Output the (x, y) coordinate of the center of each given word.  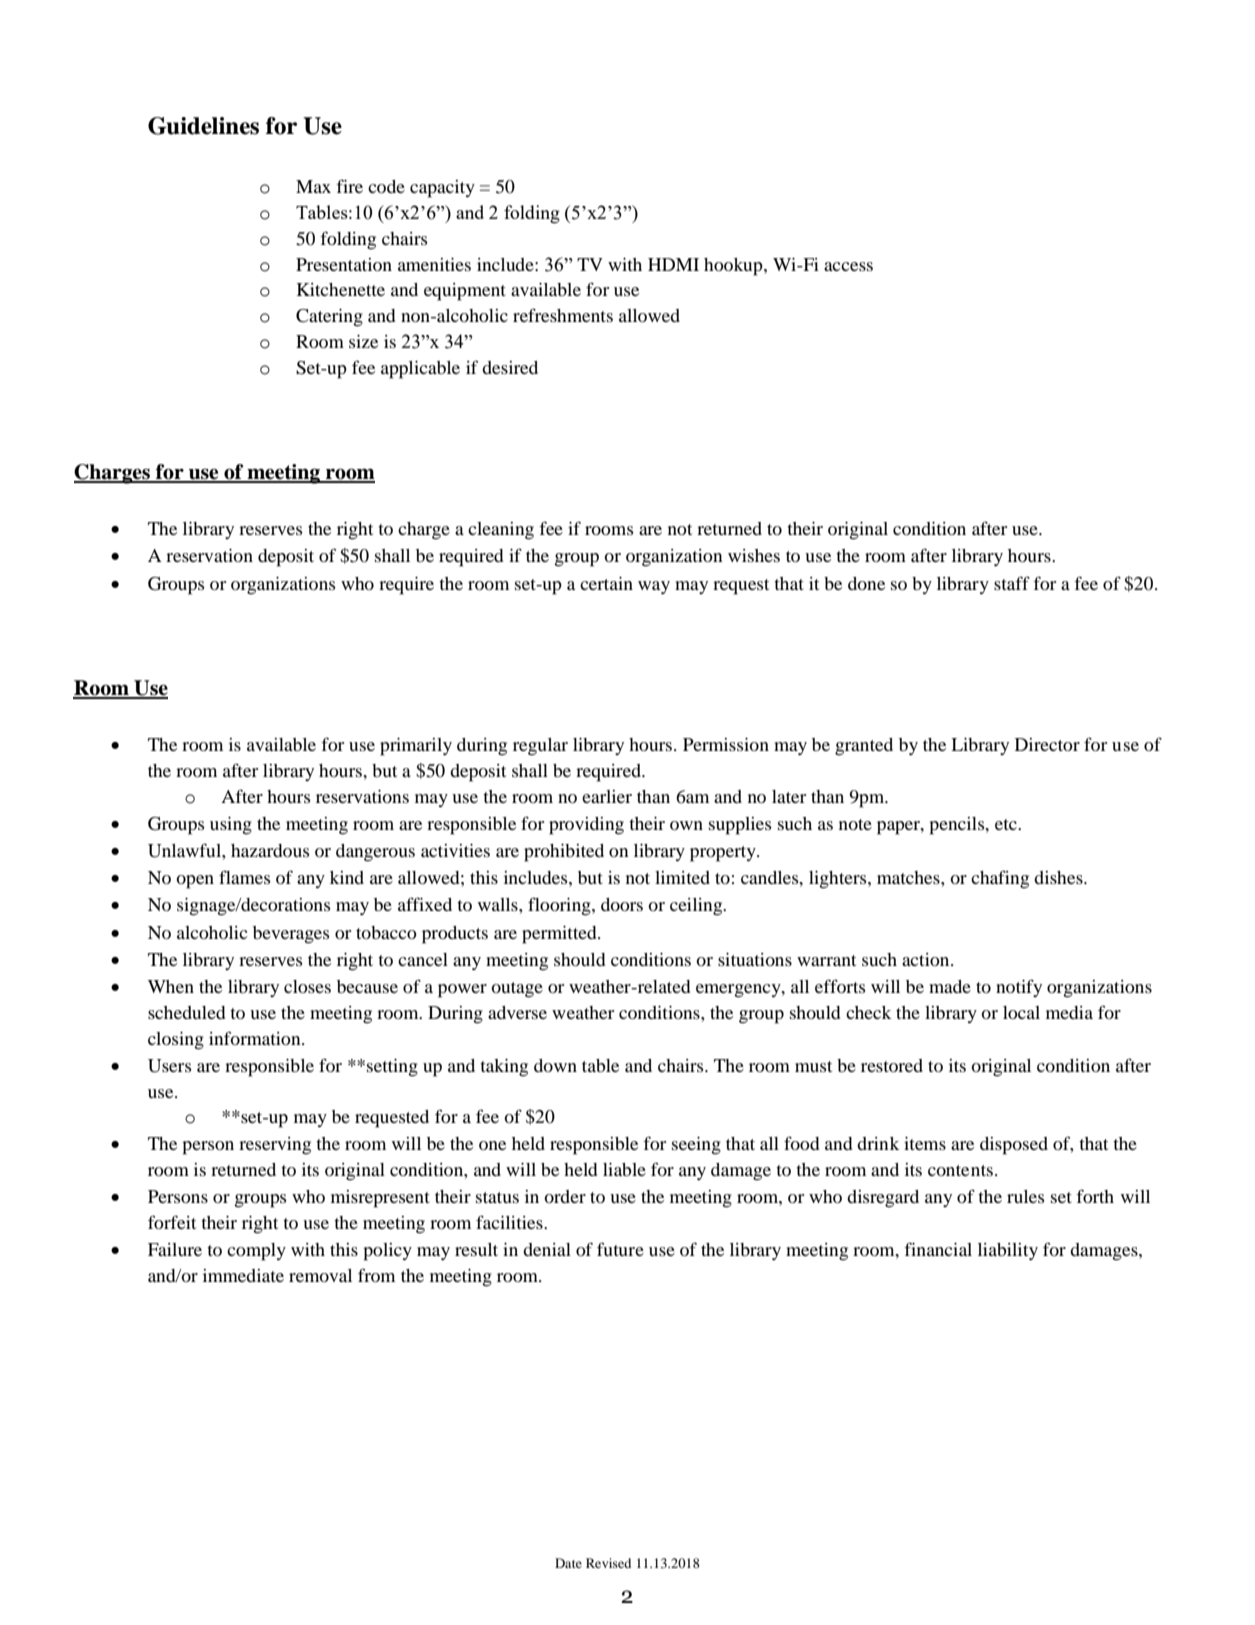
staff (1012, 583)
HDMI (673, 264)
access (848, 266)
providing (586, 826)
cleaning (501, 531)
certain (606, 583)
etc (1007, 824)
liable (624, 1169)
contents (960, 1170)
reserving (275, 1146)
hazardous (270, 850)
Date (568, 1563)
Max (313, 186)
